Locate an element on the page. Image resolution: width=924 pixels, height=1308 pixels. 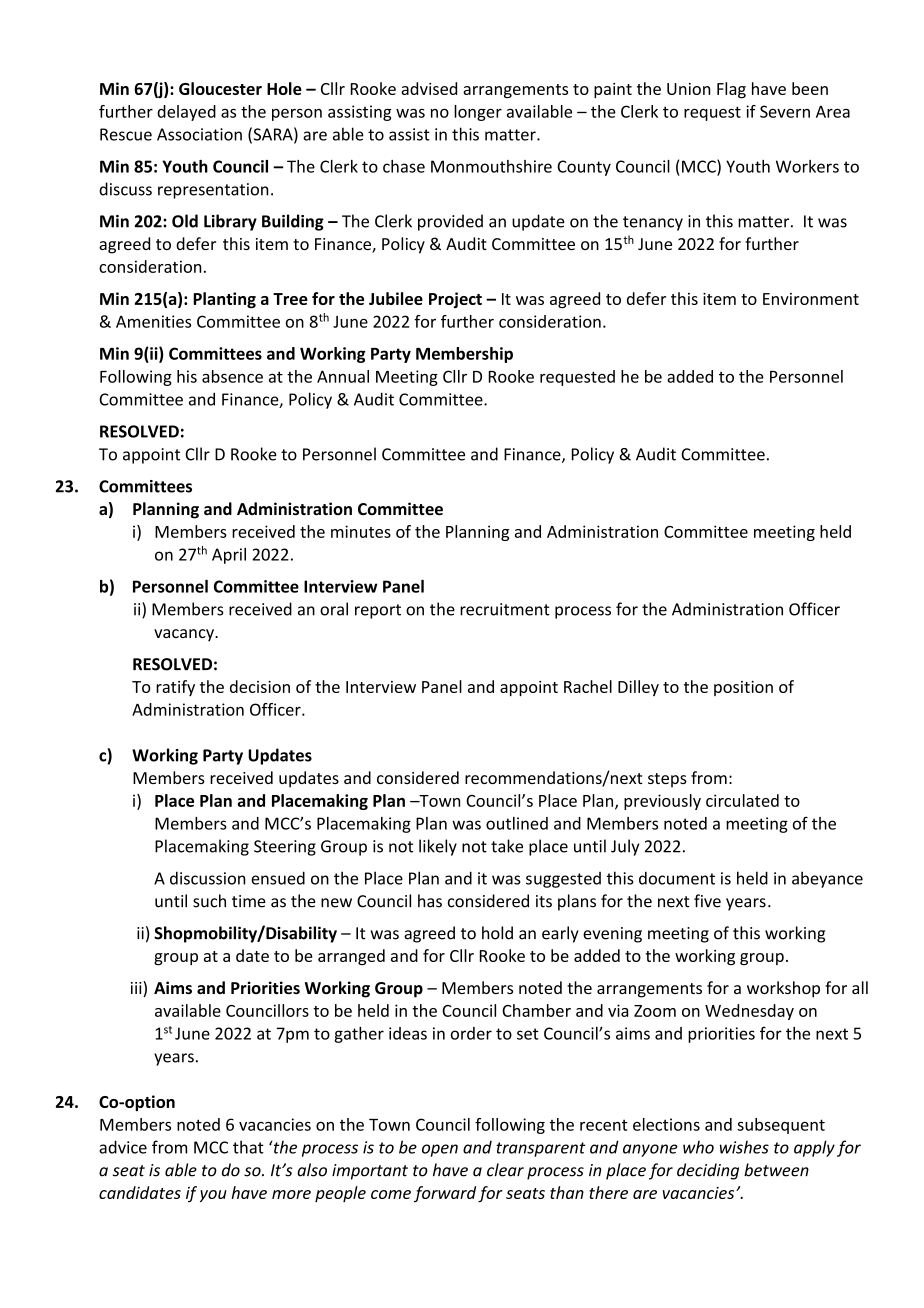
recruitment is located at coordinates (505, 609).
